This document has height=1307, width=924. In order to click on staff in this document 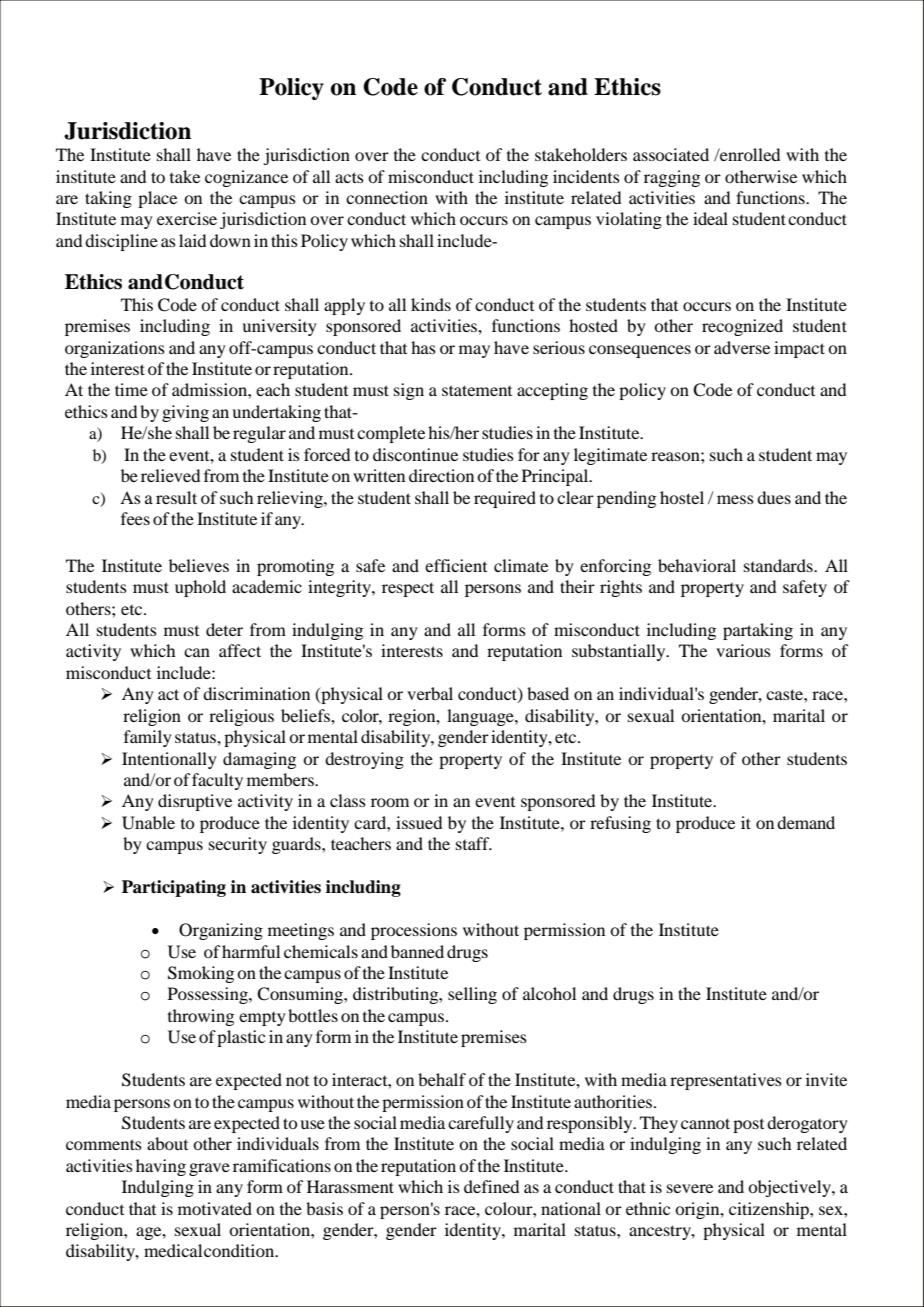, I will do `click(474, 843)`.
